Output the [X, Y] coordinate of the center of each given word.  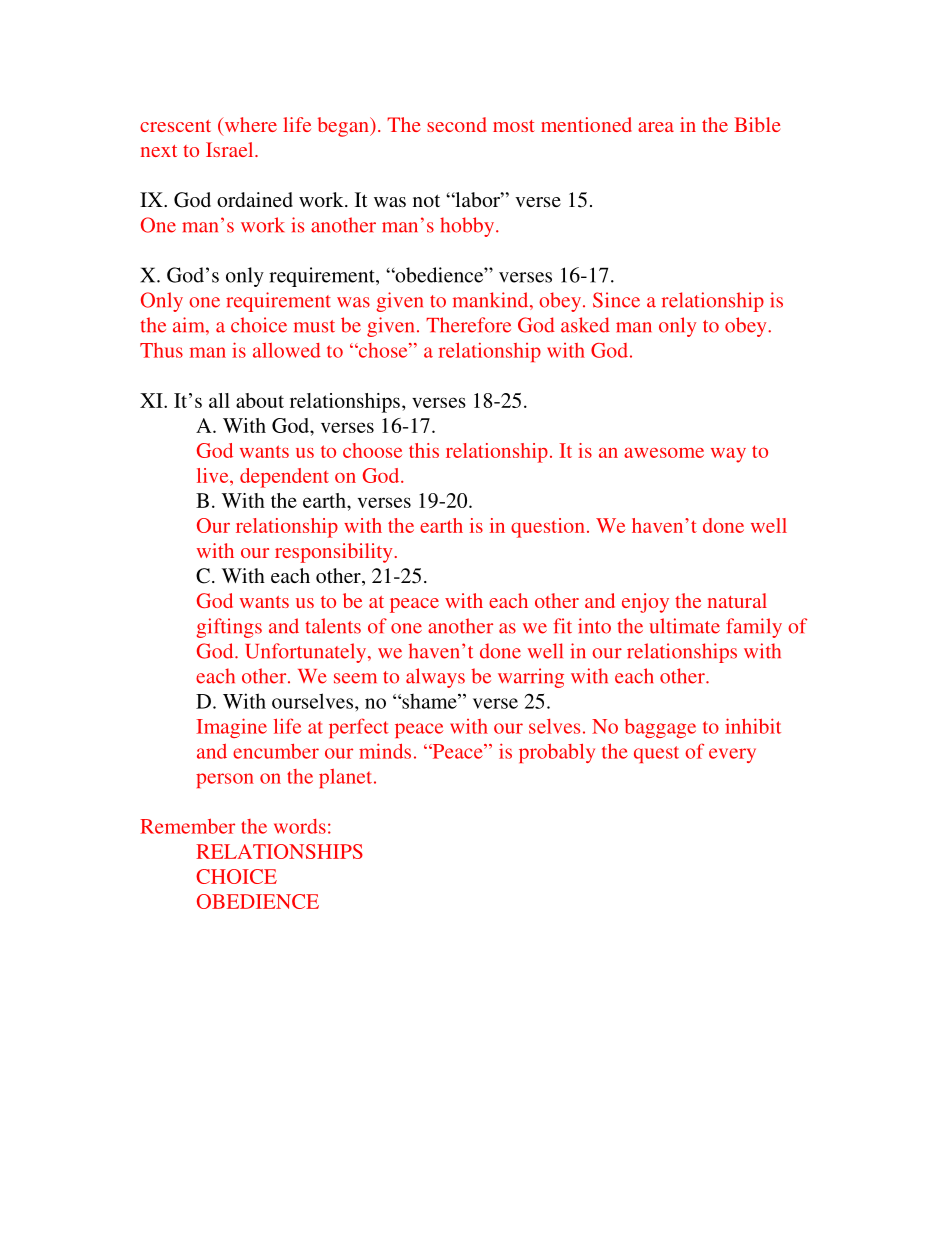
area [656, 127]
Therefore [468, 325]
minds [385, 751]
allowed [287, 350]
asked [585, 325]
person [225, 780]
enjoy [645, 603]
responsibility [333, 553]
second [456, 124]
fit [562, 626]
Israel [231, 149]
